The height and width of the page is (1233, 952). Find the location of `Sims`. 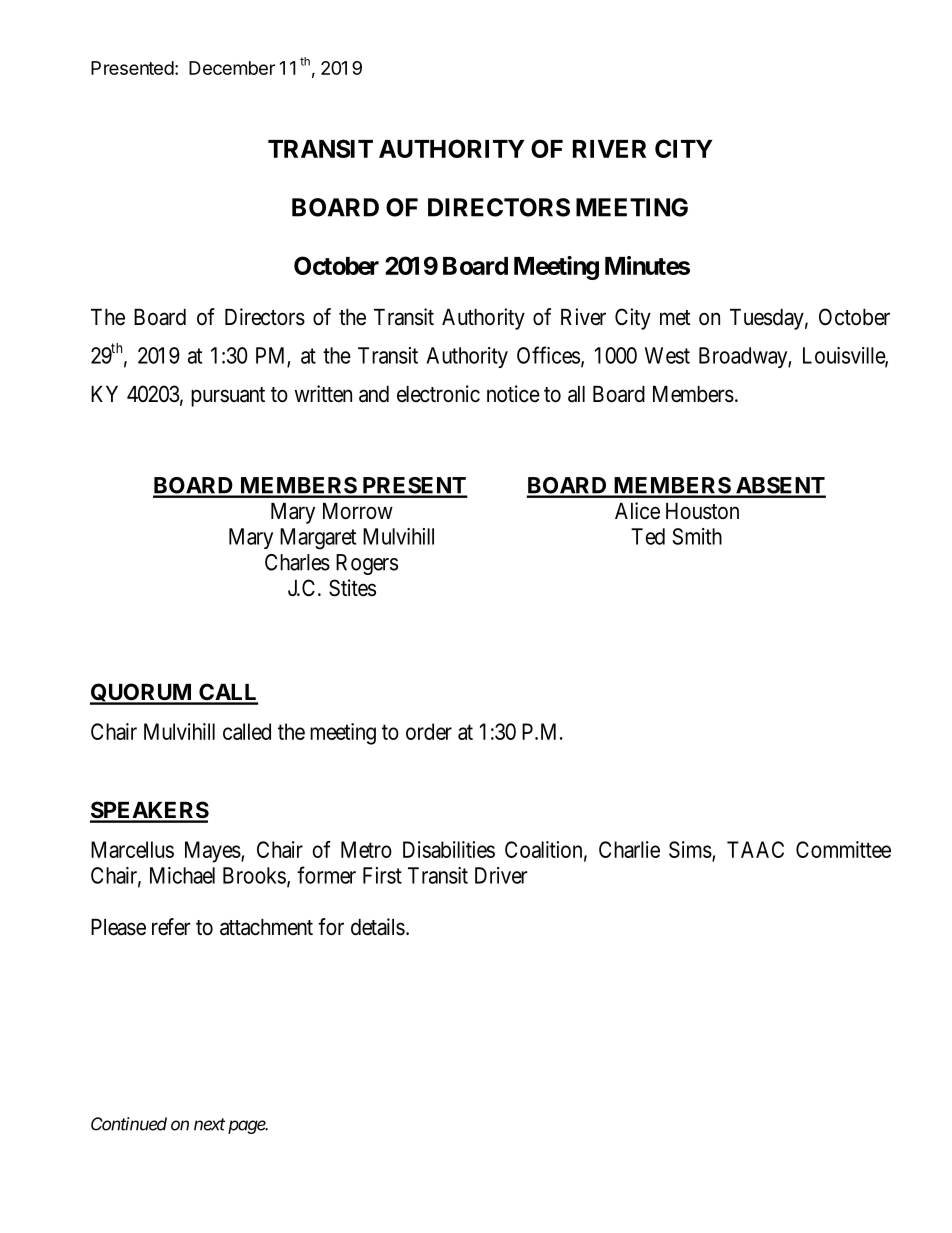

Sims is located at coordinates (690, 849).
